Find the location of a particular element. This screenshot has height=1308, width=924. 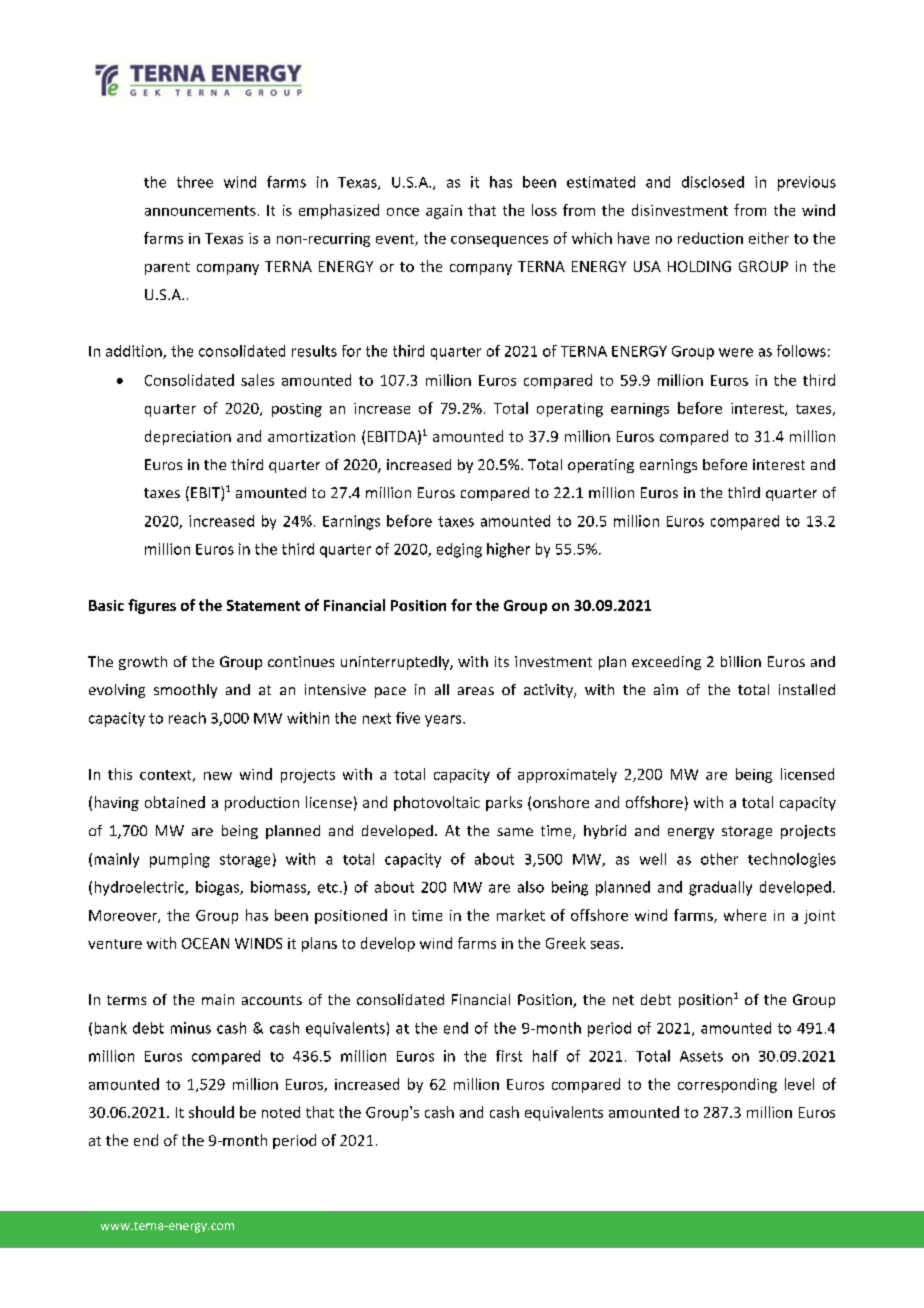

growth is located at coordinates (143, 663).
